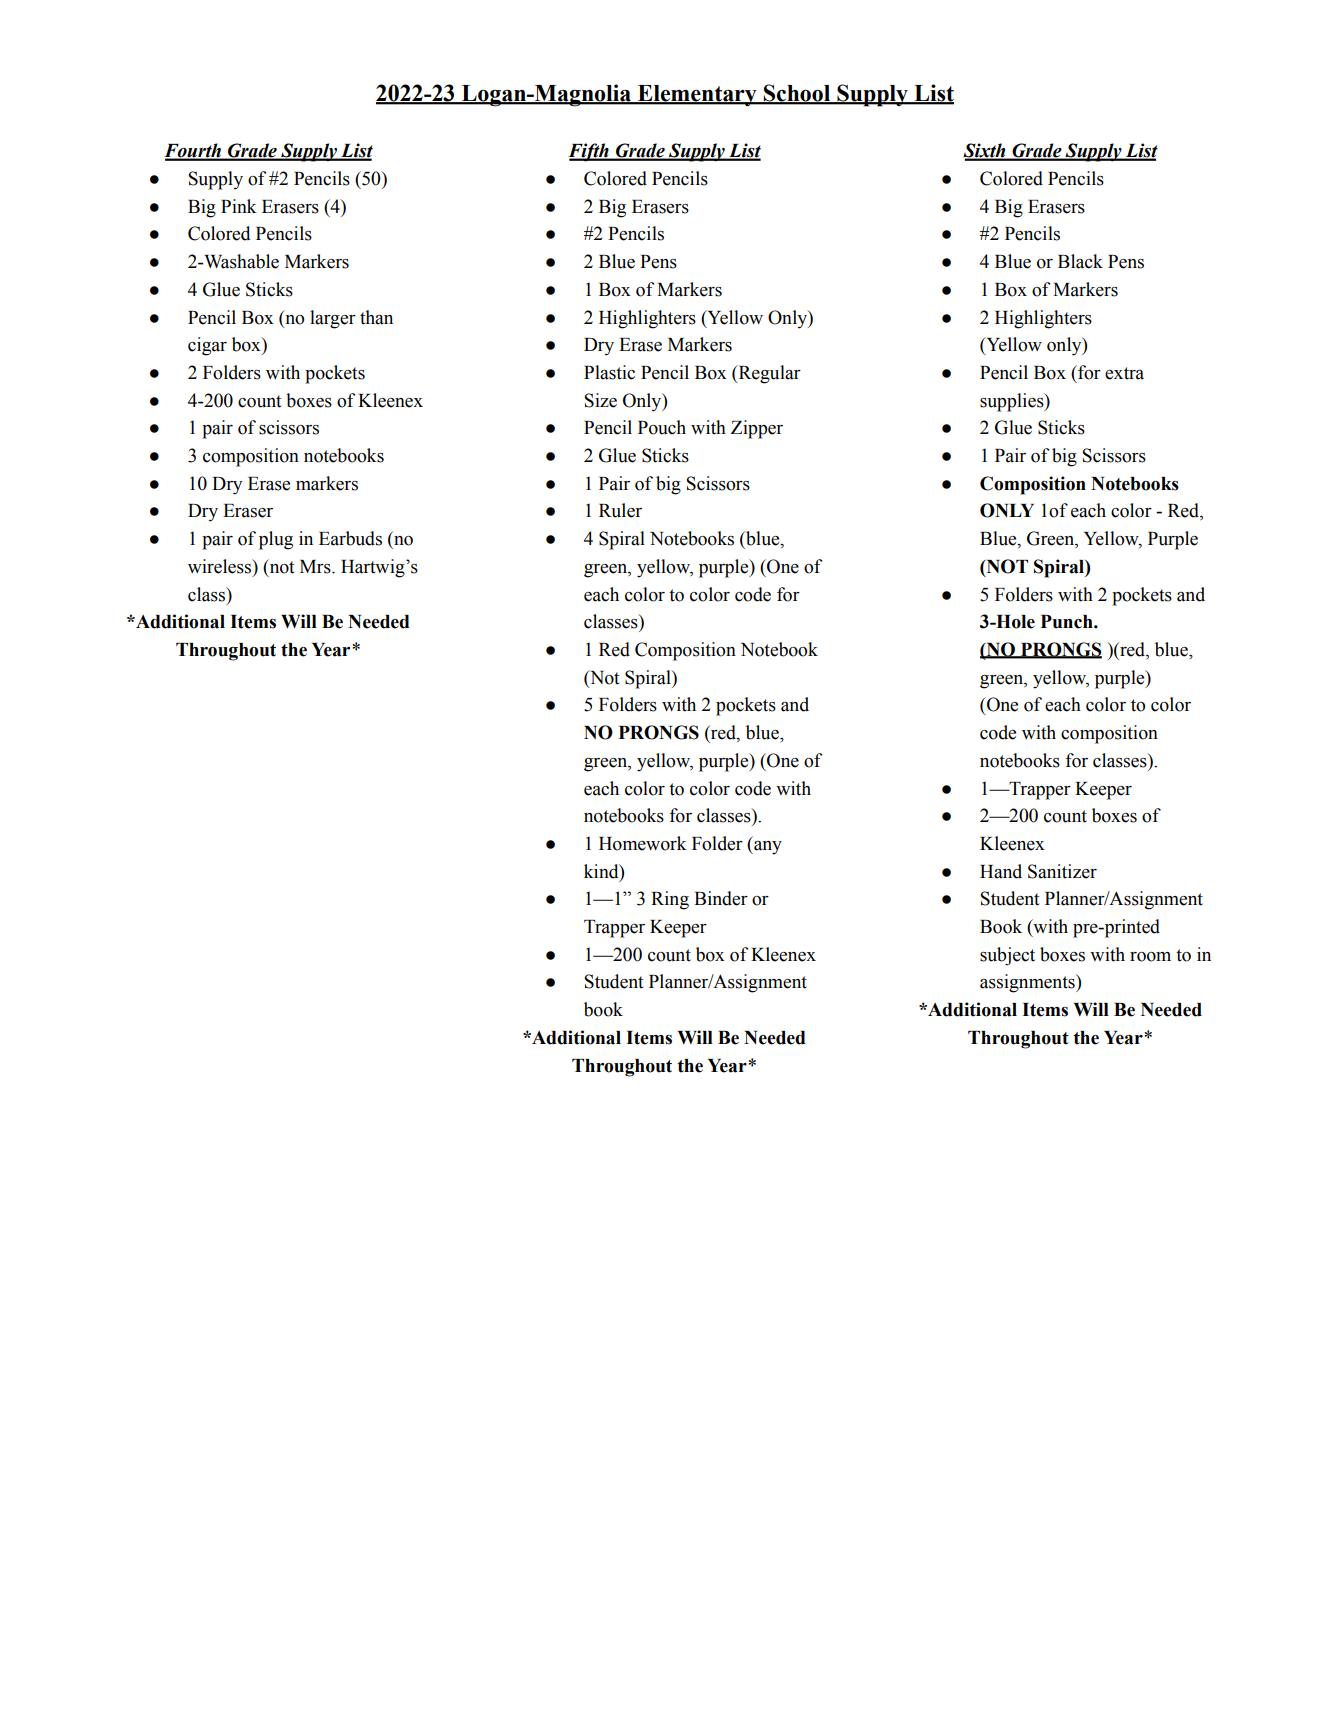  Describe the element at coordinates (609, 372) in the screenshot. I see `Plastic` at that location.
